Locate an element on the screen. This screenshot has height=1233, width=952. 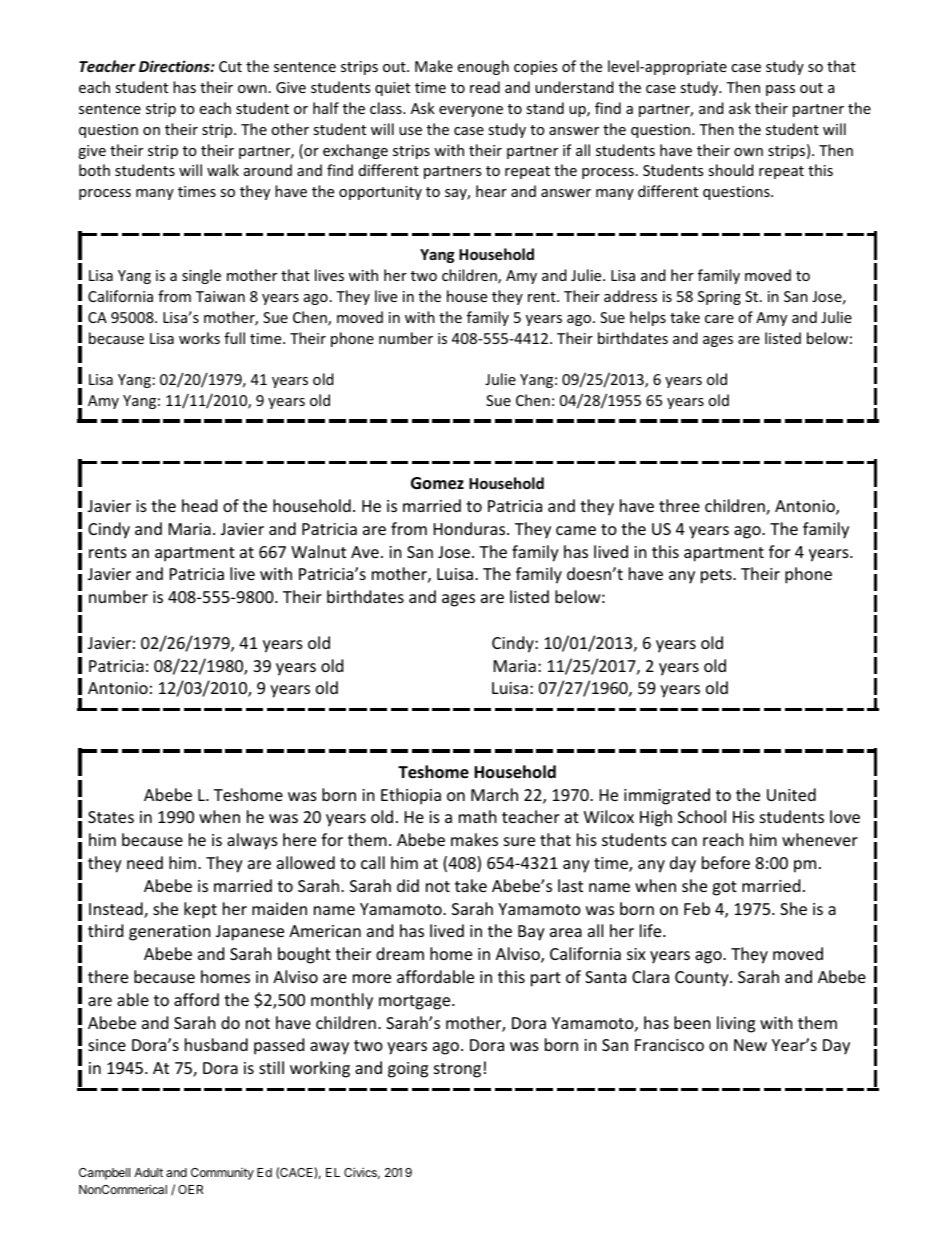
pets is located at coordinates (717, 576).
